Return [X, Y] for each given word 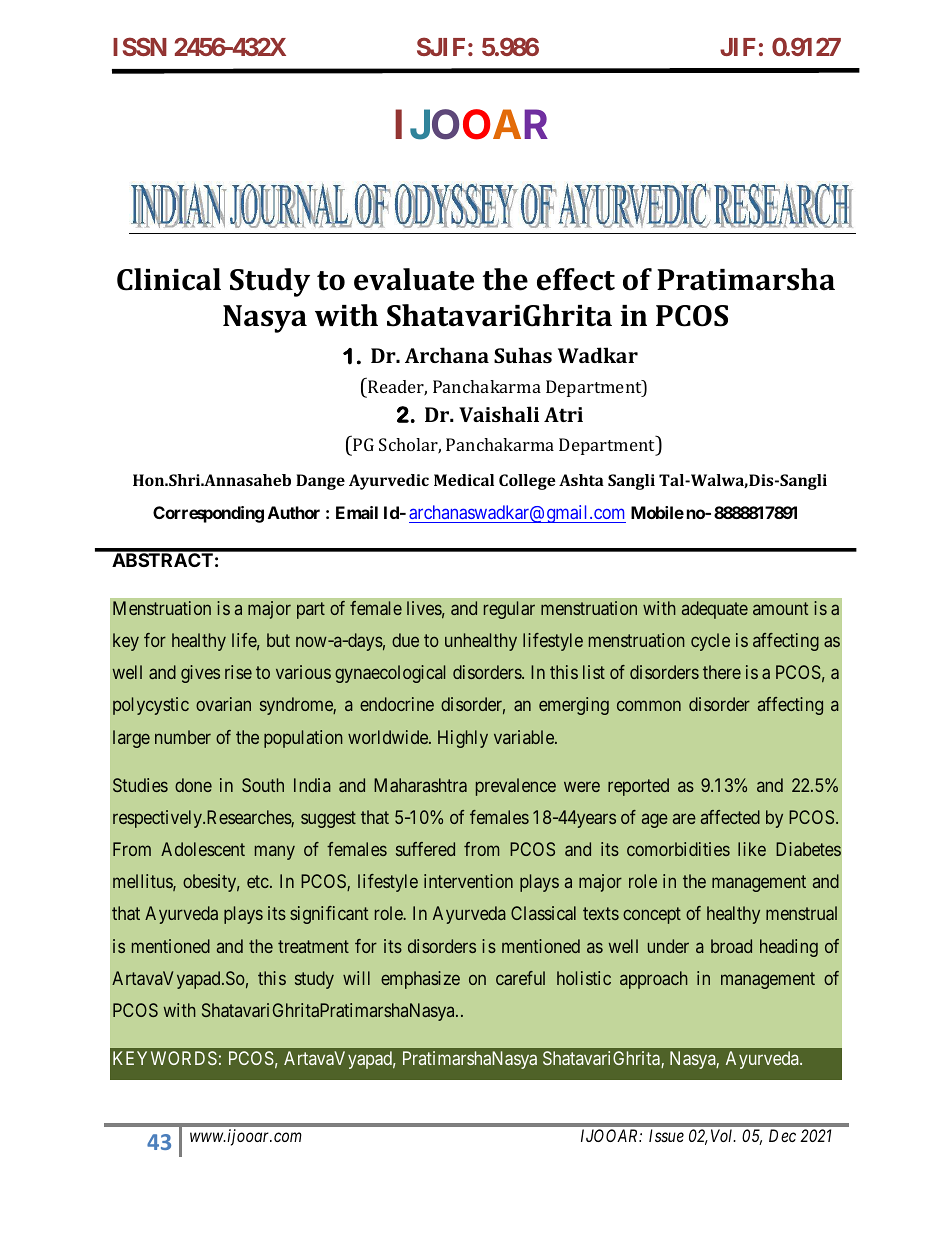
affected [730, 817]
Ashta [581, 480]
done [193, 785]
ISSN [140, 46]
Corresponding [208, 514]
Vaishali [499, 414]
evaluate [414, 279]
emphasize [420, 980]
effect [576, 279]
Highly [463, 739]
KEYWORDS [165, 1058]
